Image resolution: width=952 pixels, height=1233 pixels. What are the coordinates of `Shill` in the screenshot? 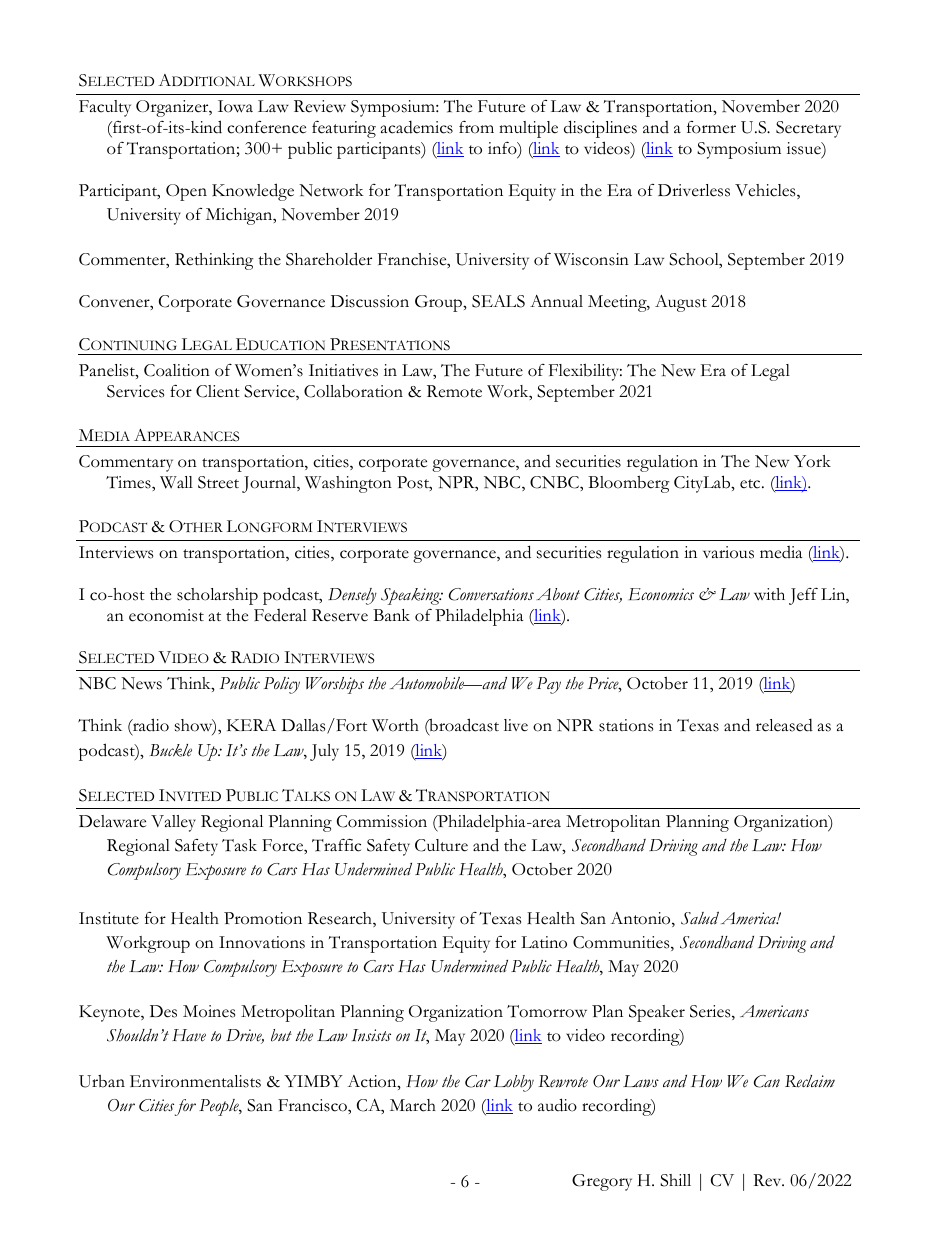 It's located at (675, 1180).
